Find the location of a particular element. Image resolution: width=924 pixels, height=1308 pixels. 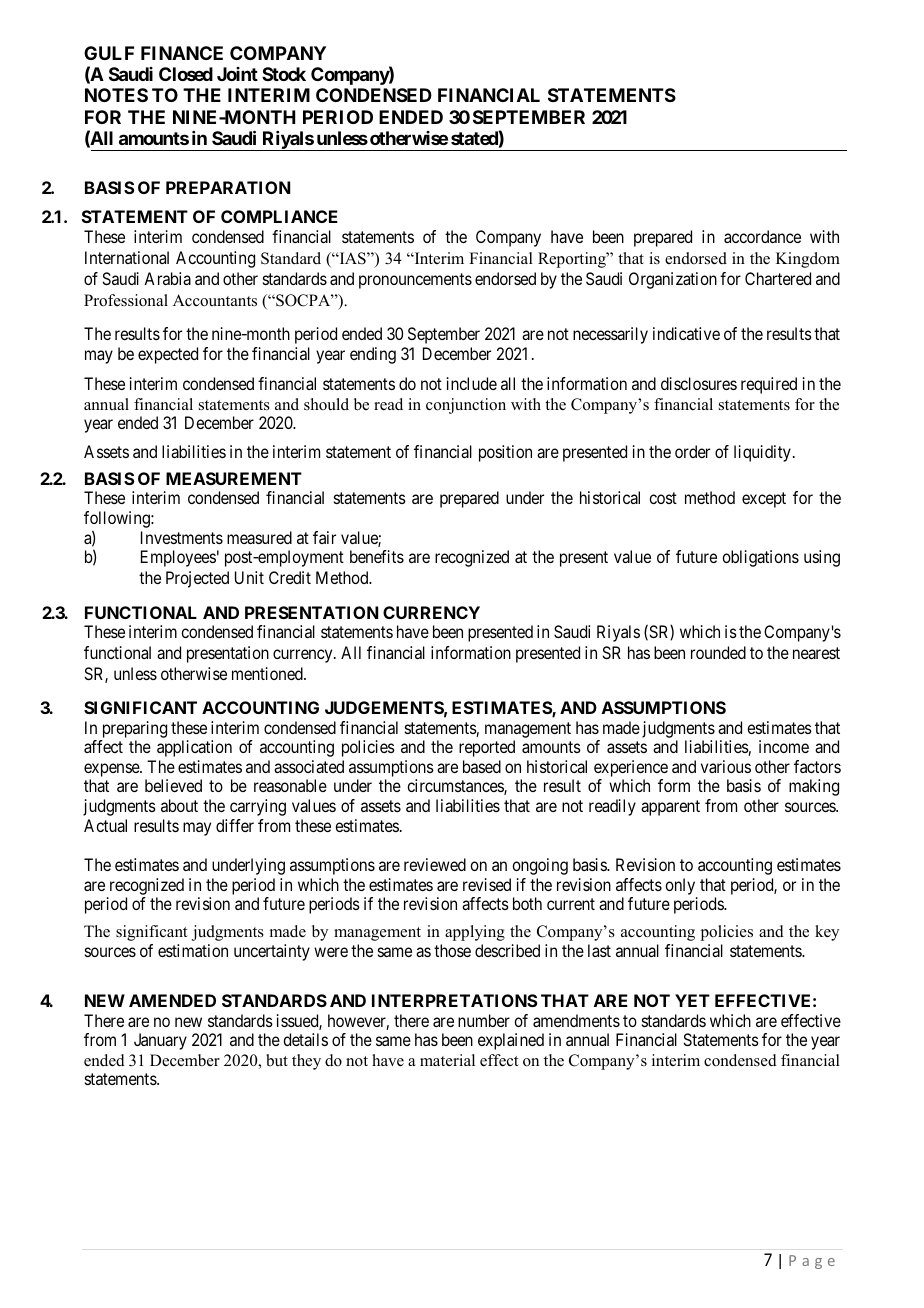

accordance is located at coordinates (762, 236).
